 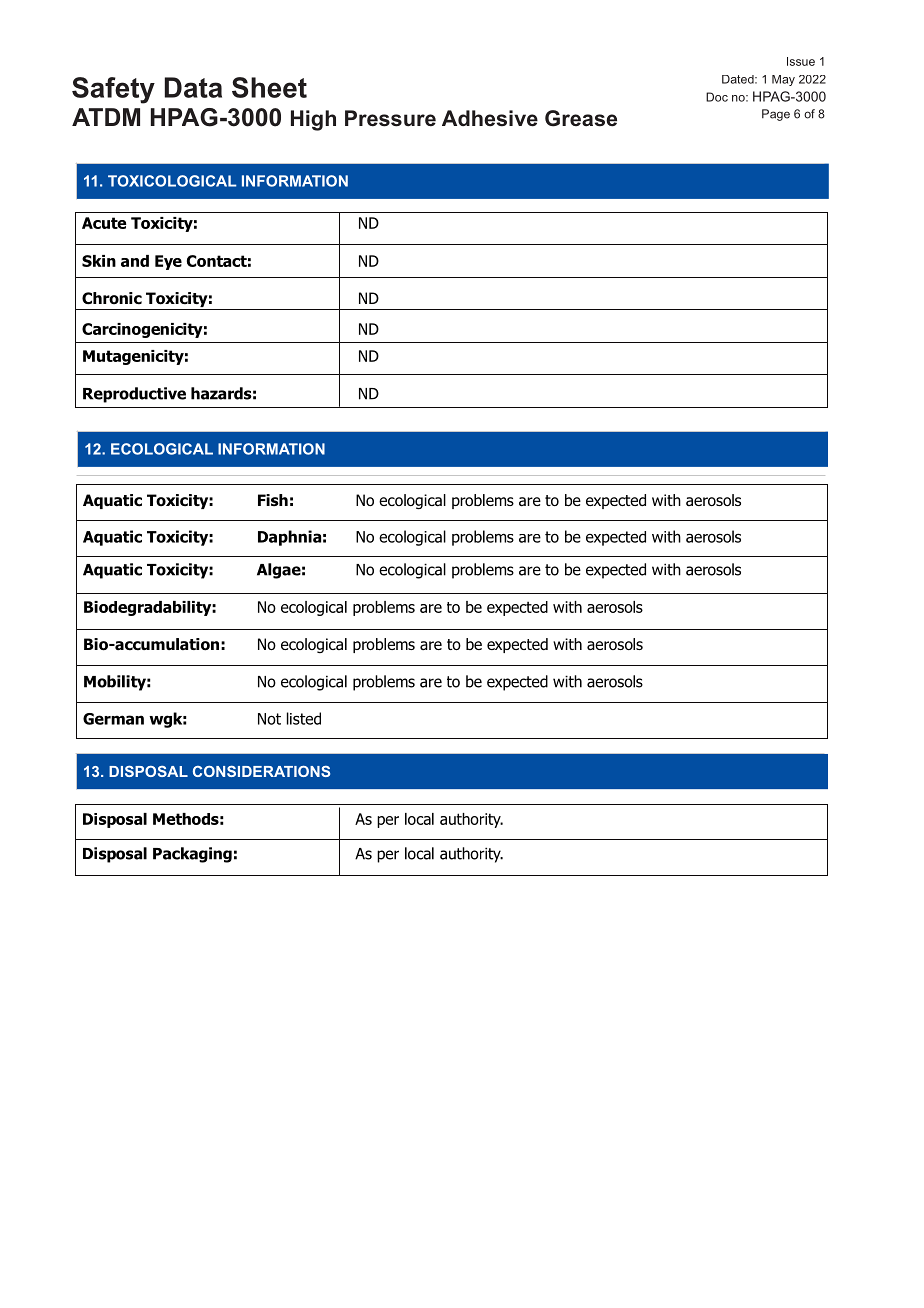 What do you see at coordinates (776, 115) in the image?
I see `Page` at bounding box center [776, 115].
